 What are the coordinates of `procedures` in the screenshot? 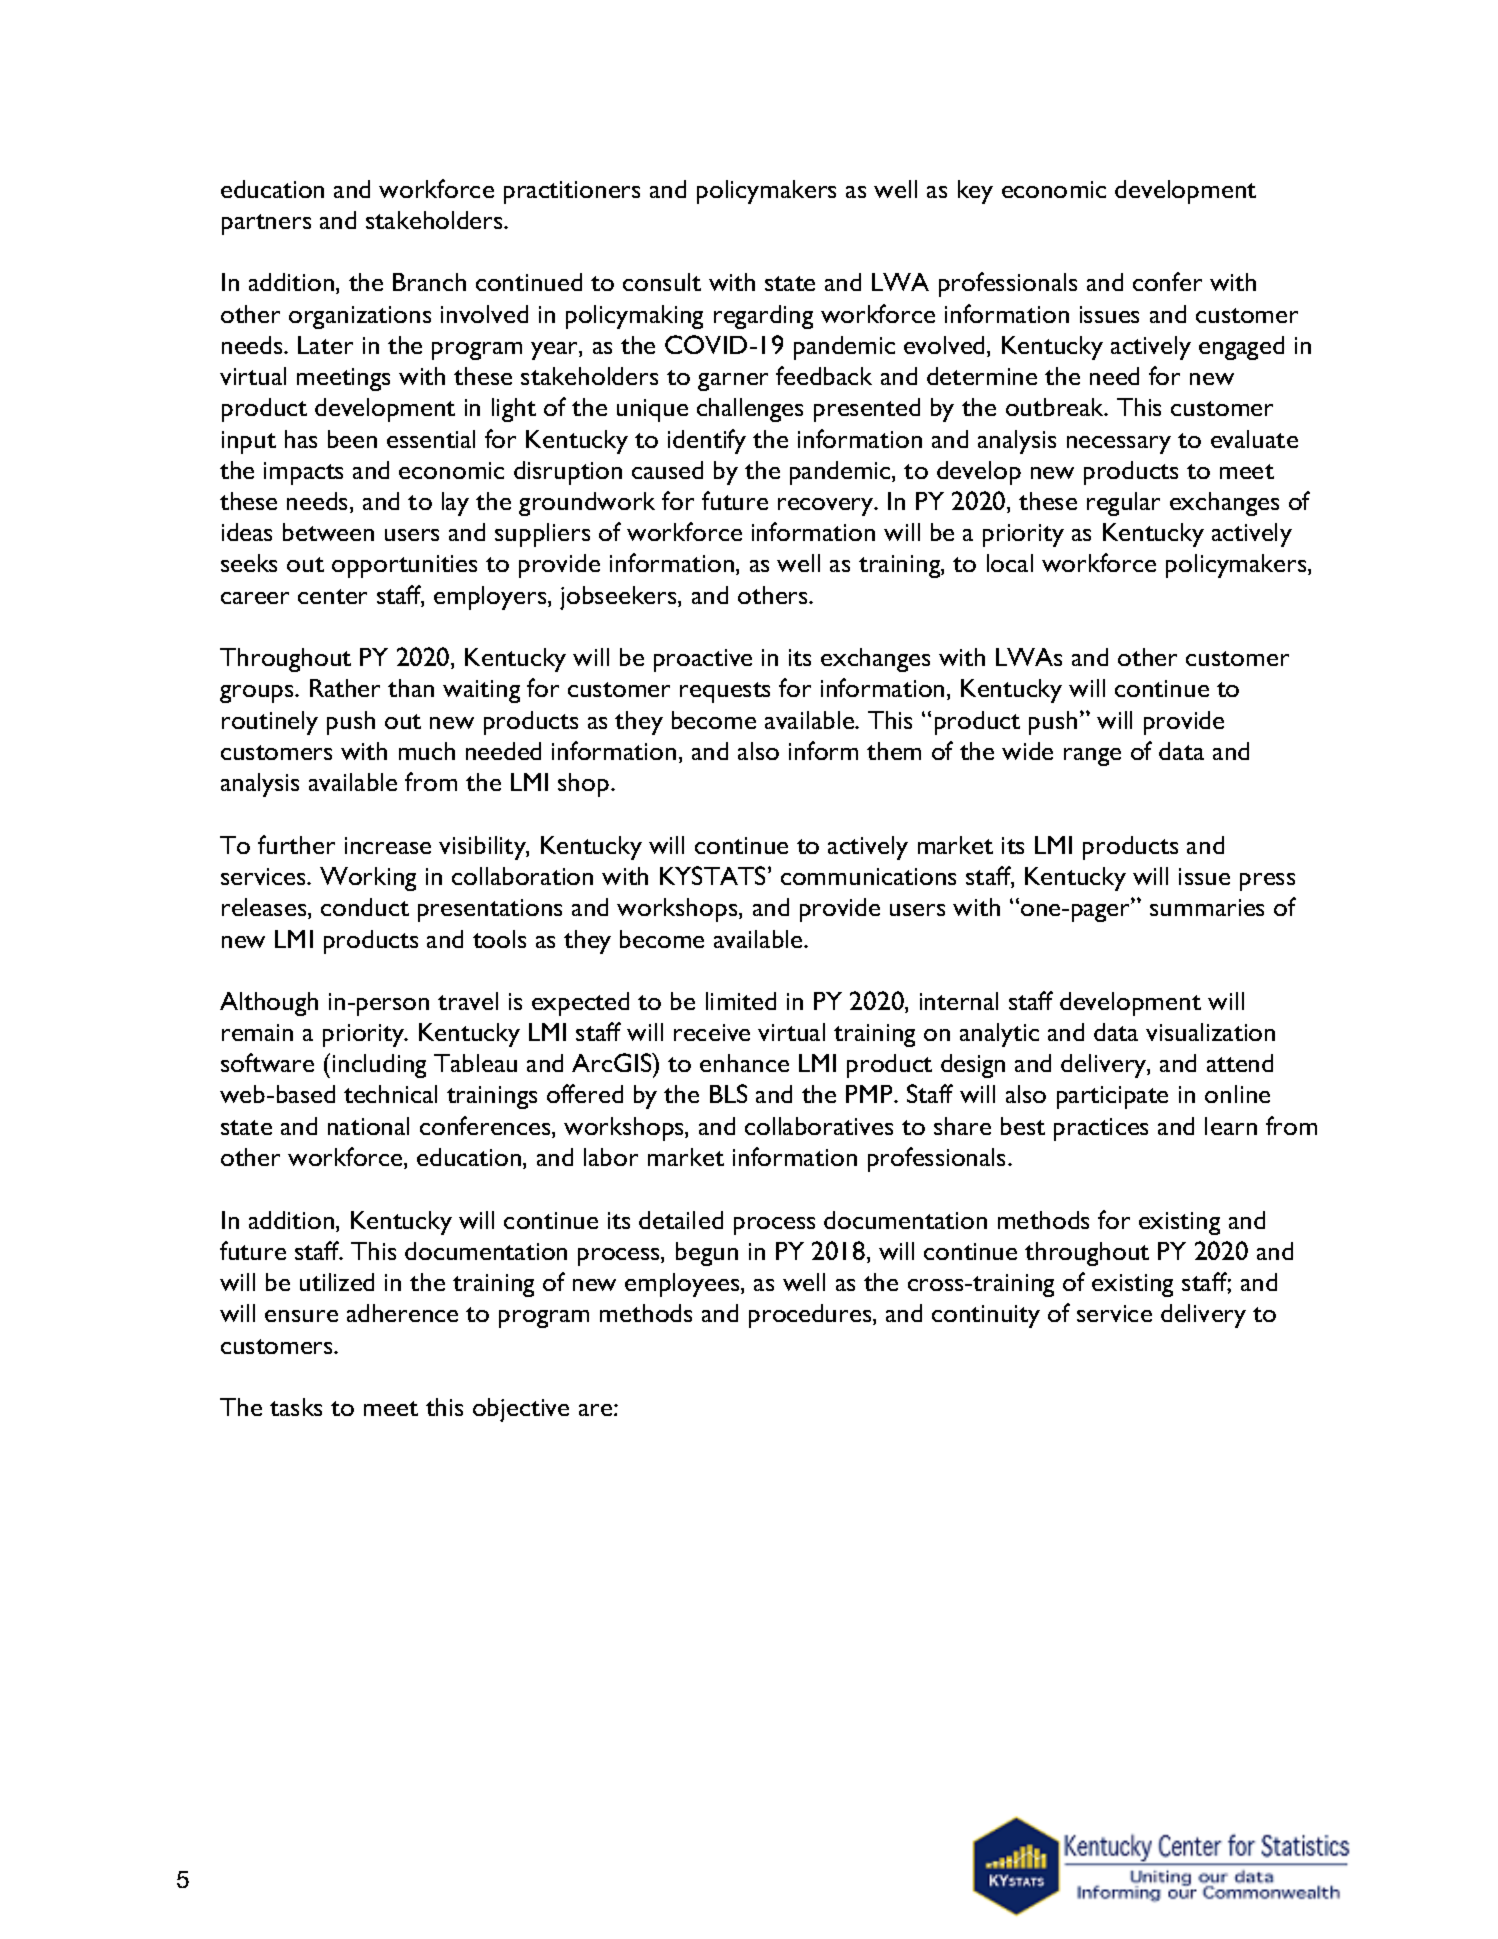 It's located at (811, 1316).
